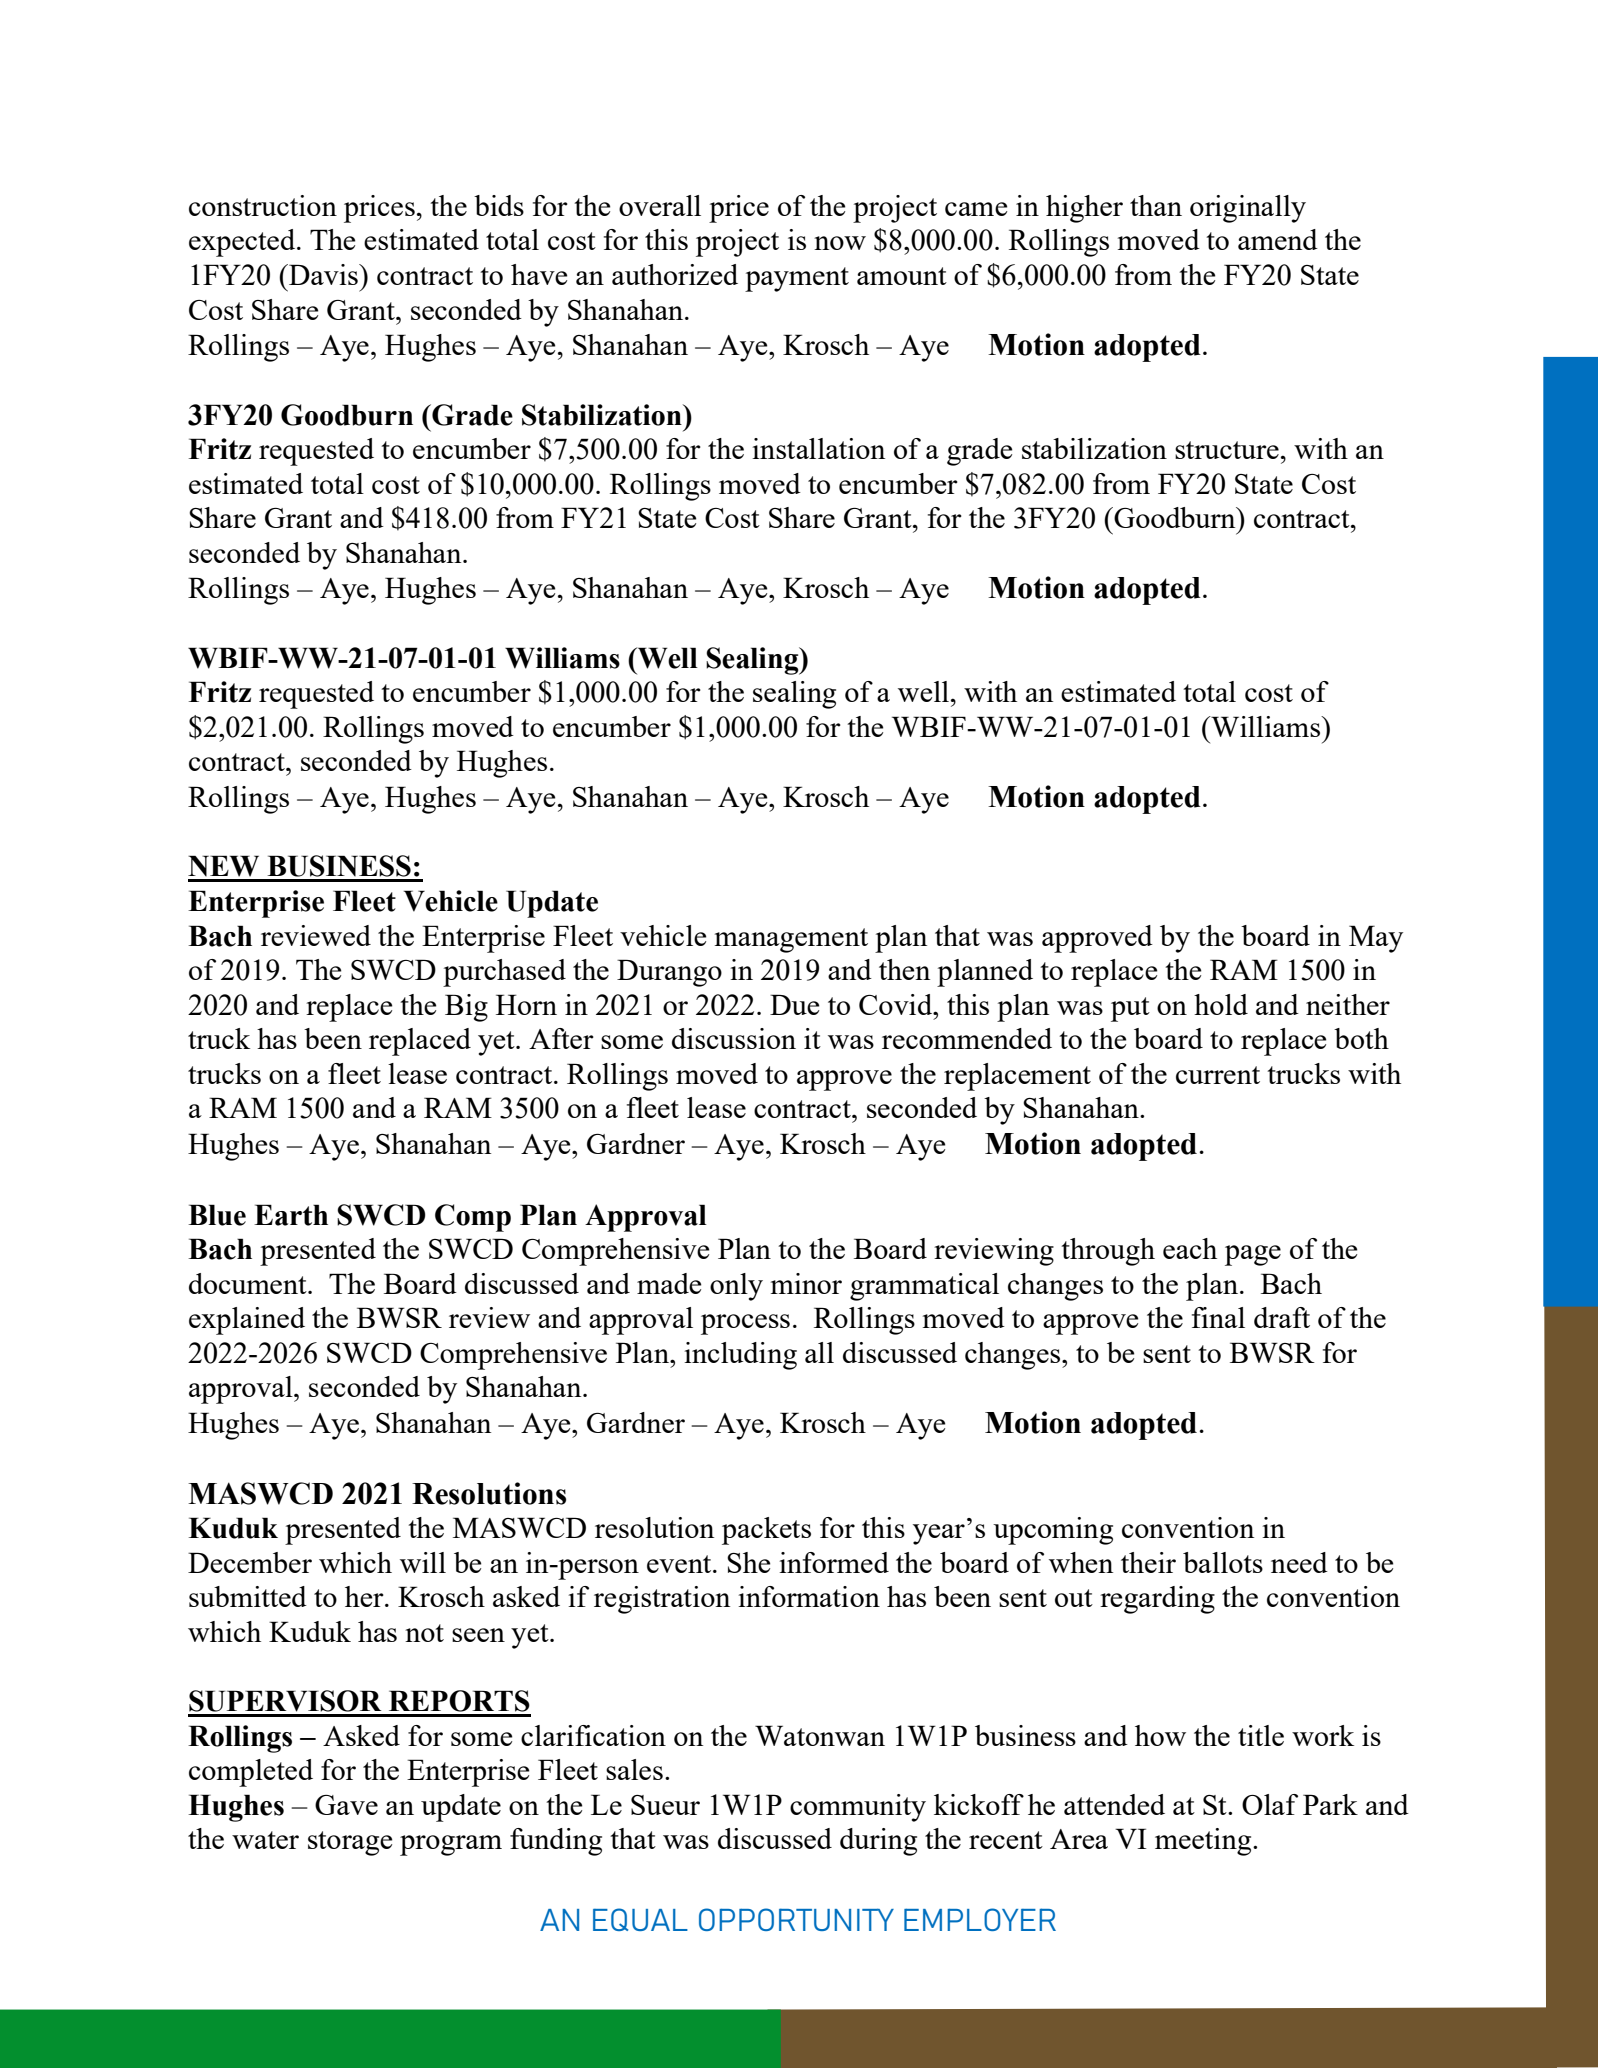 The height and width of the screenshot is (2068, 1598). I want to click on May, so click(1376, 939).
